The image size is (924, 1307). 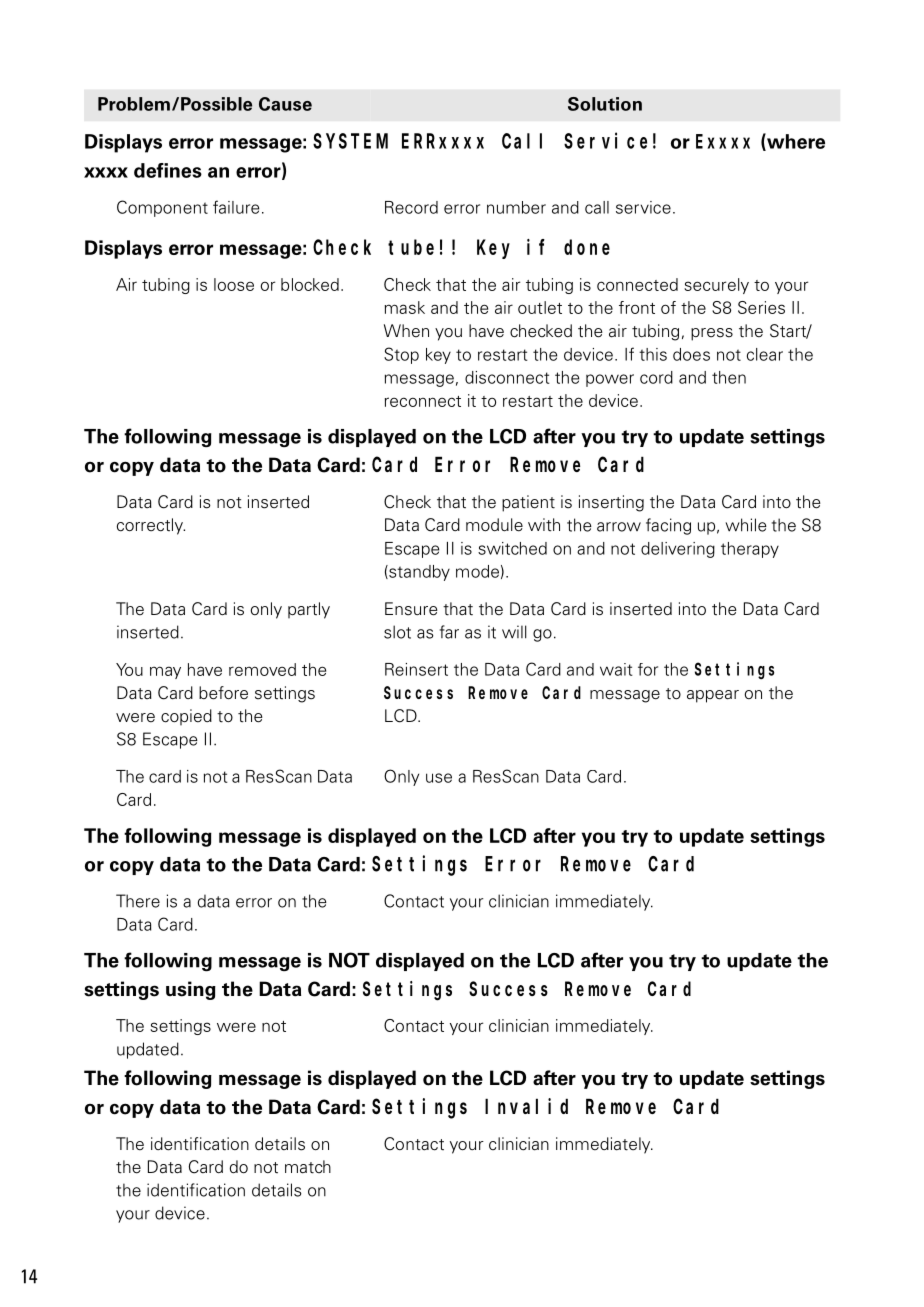 I want to click on does, so click(x=691, y=354).
